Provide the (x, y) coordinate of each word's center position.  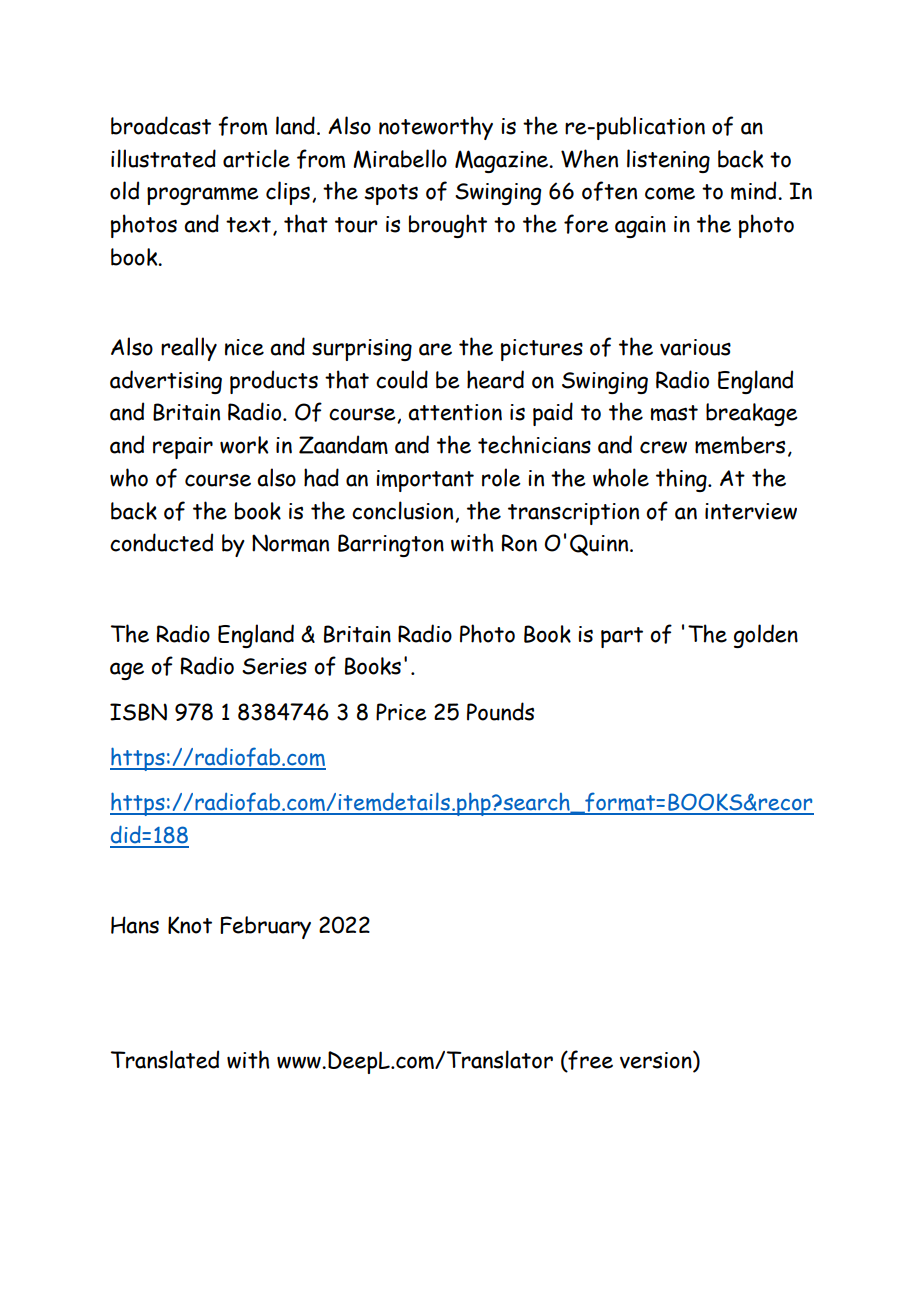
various (695, 347)
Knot (190, 925)
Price (401, 712)
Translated (165, 1059)
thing (682, 480)
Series (274, 666)
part (622, 637)
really (189, 349)
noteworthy (436, 128)
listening (668, 161)
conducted (161, 542)
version (657, 1061)
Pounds (500, 711)
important (425, 481)
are (435, 349)
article (256, 158)
